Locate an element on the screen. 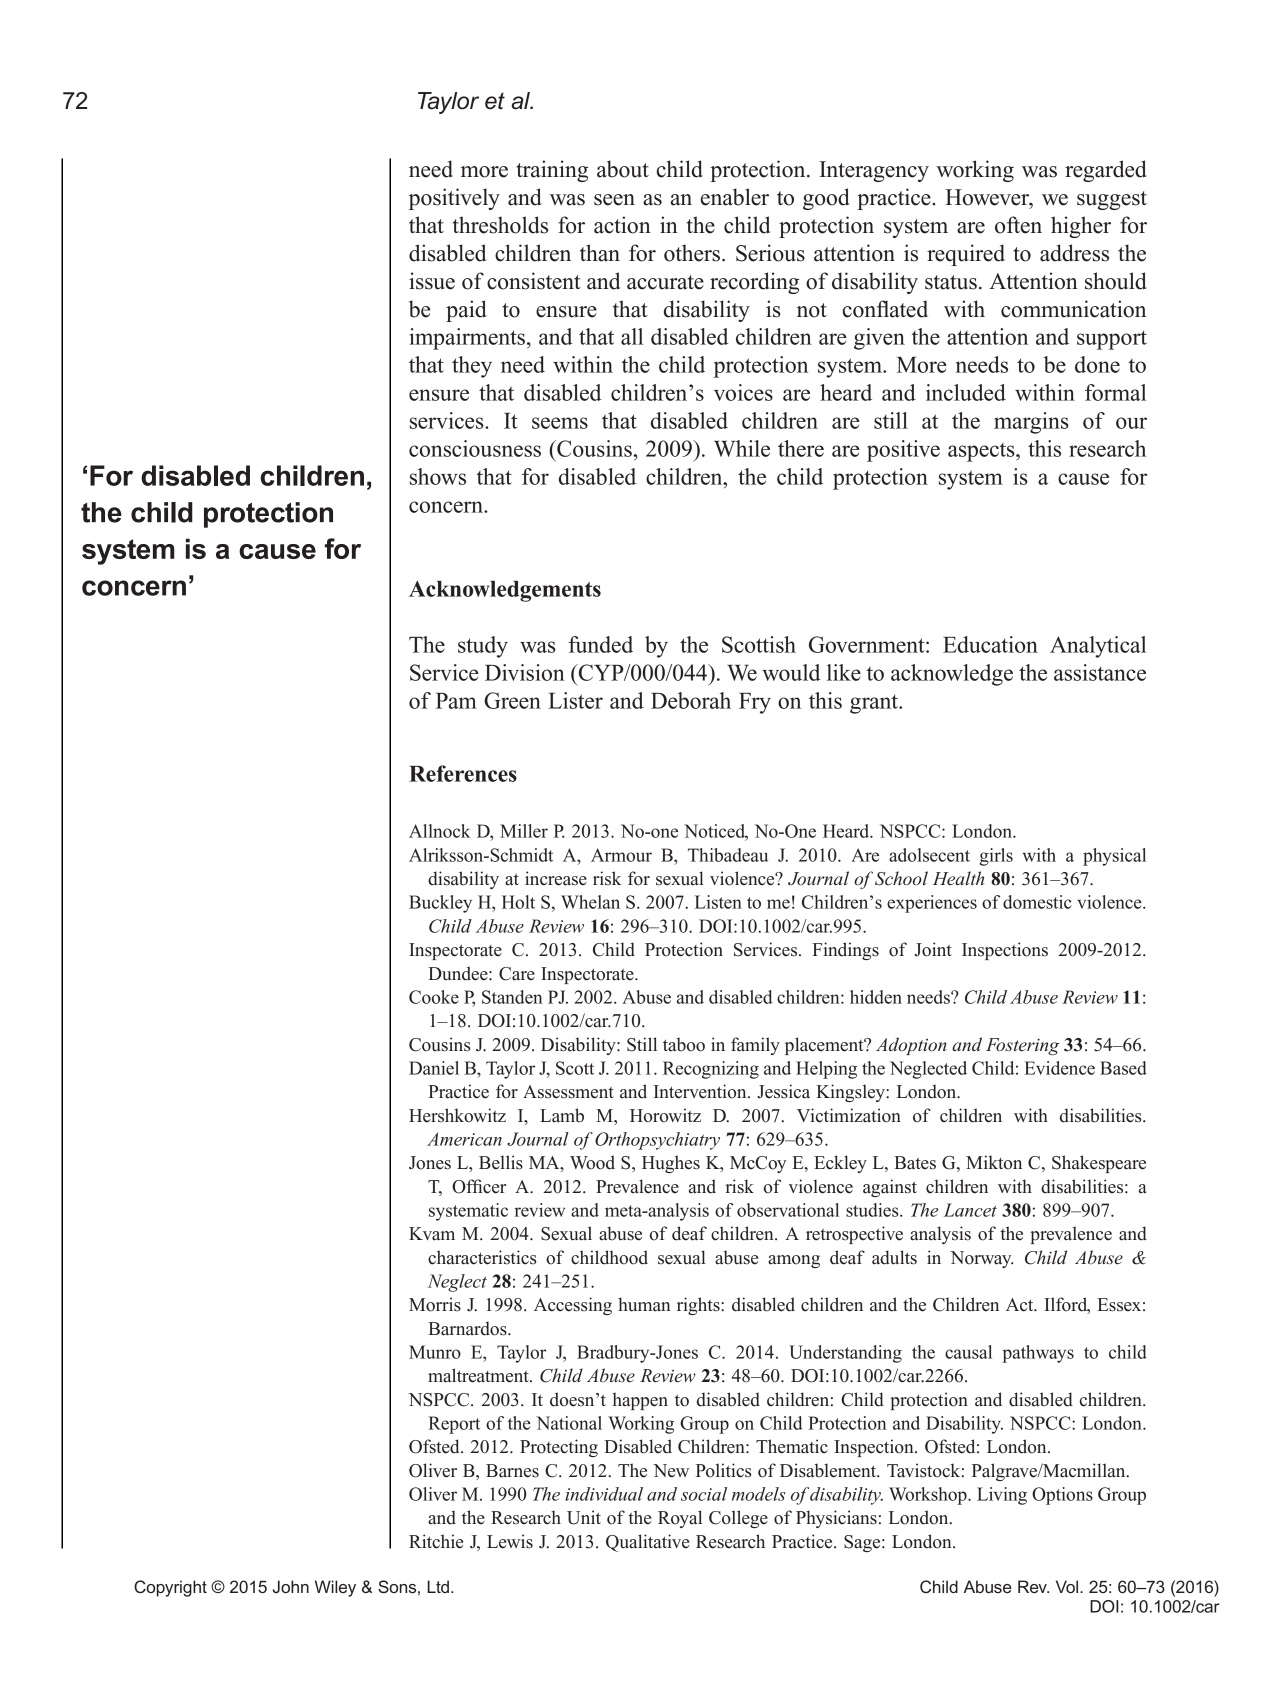 This screenshot has height=1684, width=1281. Fostering is located at coordinates (1022, 1046).
